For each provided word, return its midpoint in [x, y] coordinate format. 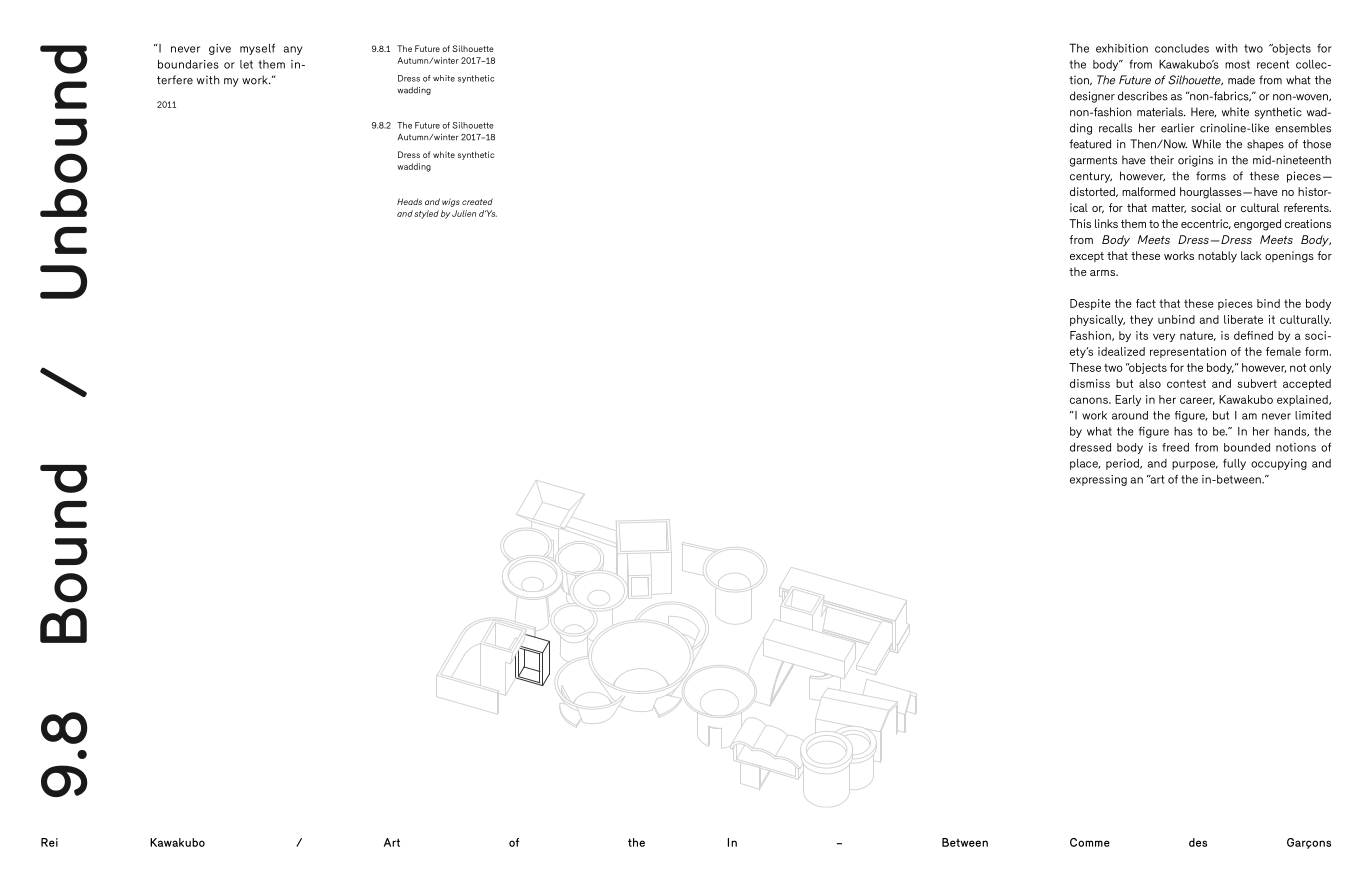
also [1150, 383]
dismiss [1090, 383]
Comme [1090, 842]
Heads [409, 201]
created [477, 201]
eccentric [1206, 224]
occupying [1279, 464]
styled [426, 214]
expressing [1098, 480]
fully [1234, 464]
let [246, 64]
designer [1092, 97]
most [1237, 64]
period [1123, 464]
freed [1175, 447]
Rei [49, 842]
